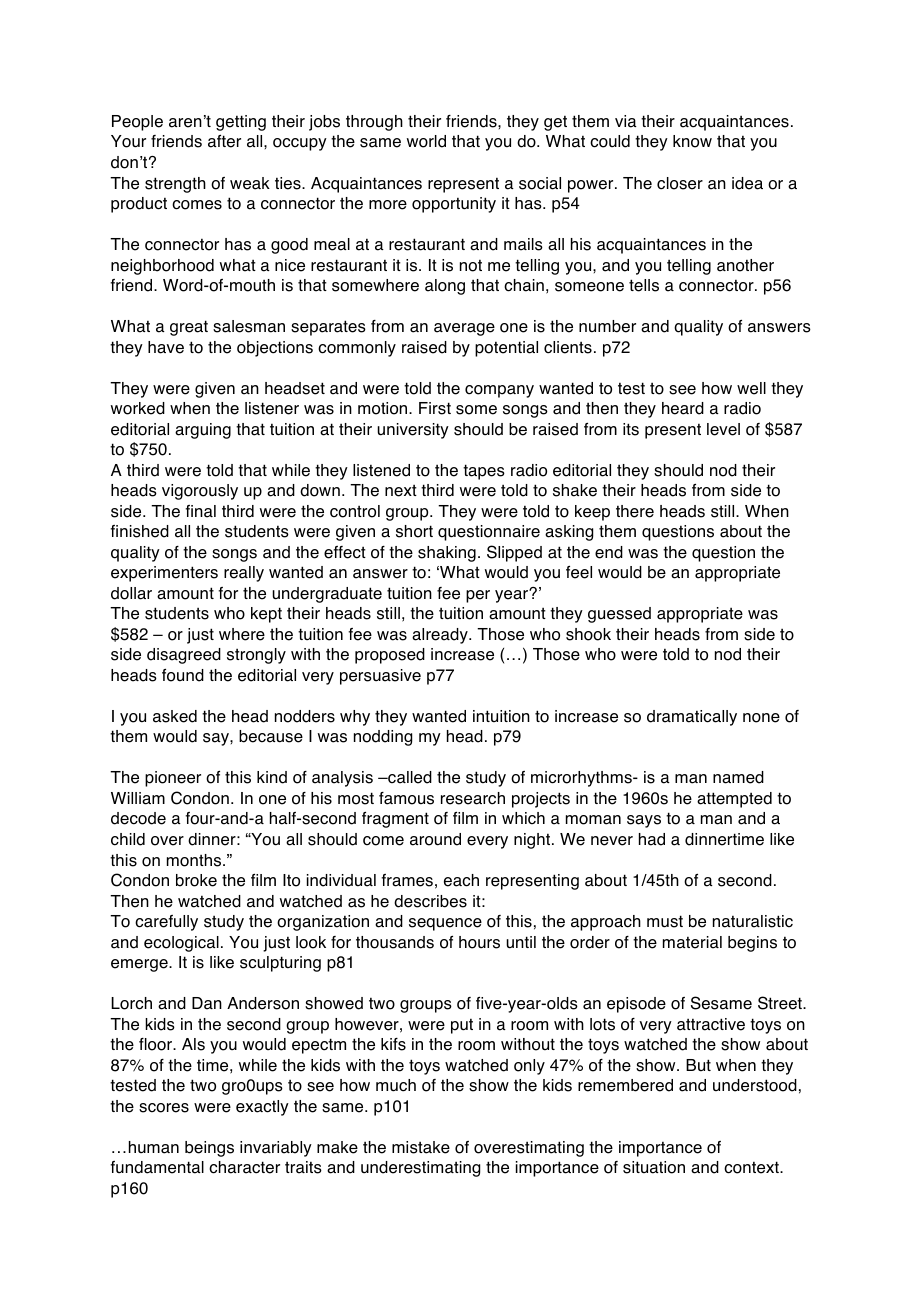  What do you see at coordinates (184, 656) in the image?
I see `disagreed` at bounding box center [184, 656].
